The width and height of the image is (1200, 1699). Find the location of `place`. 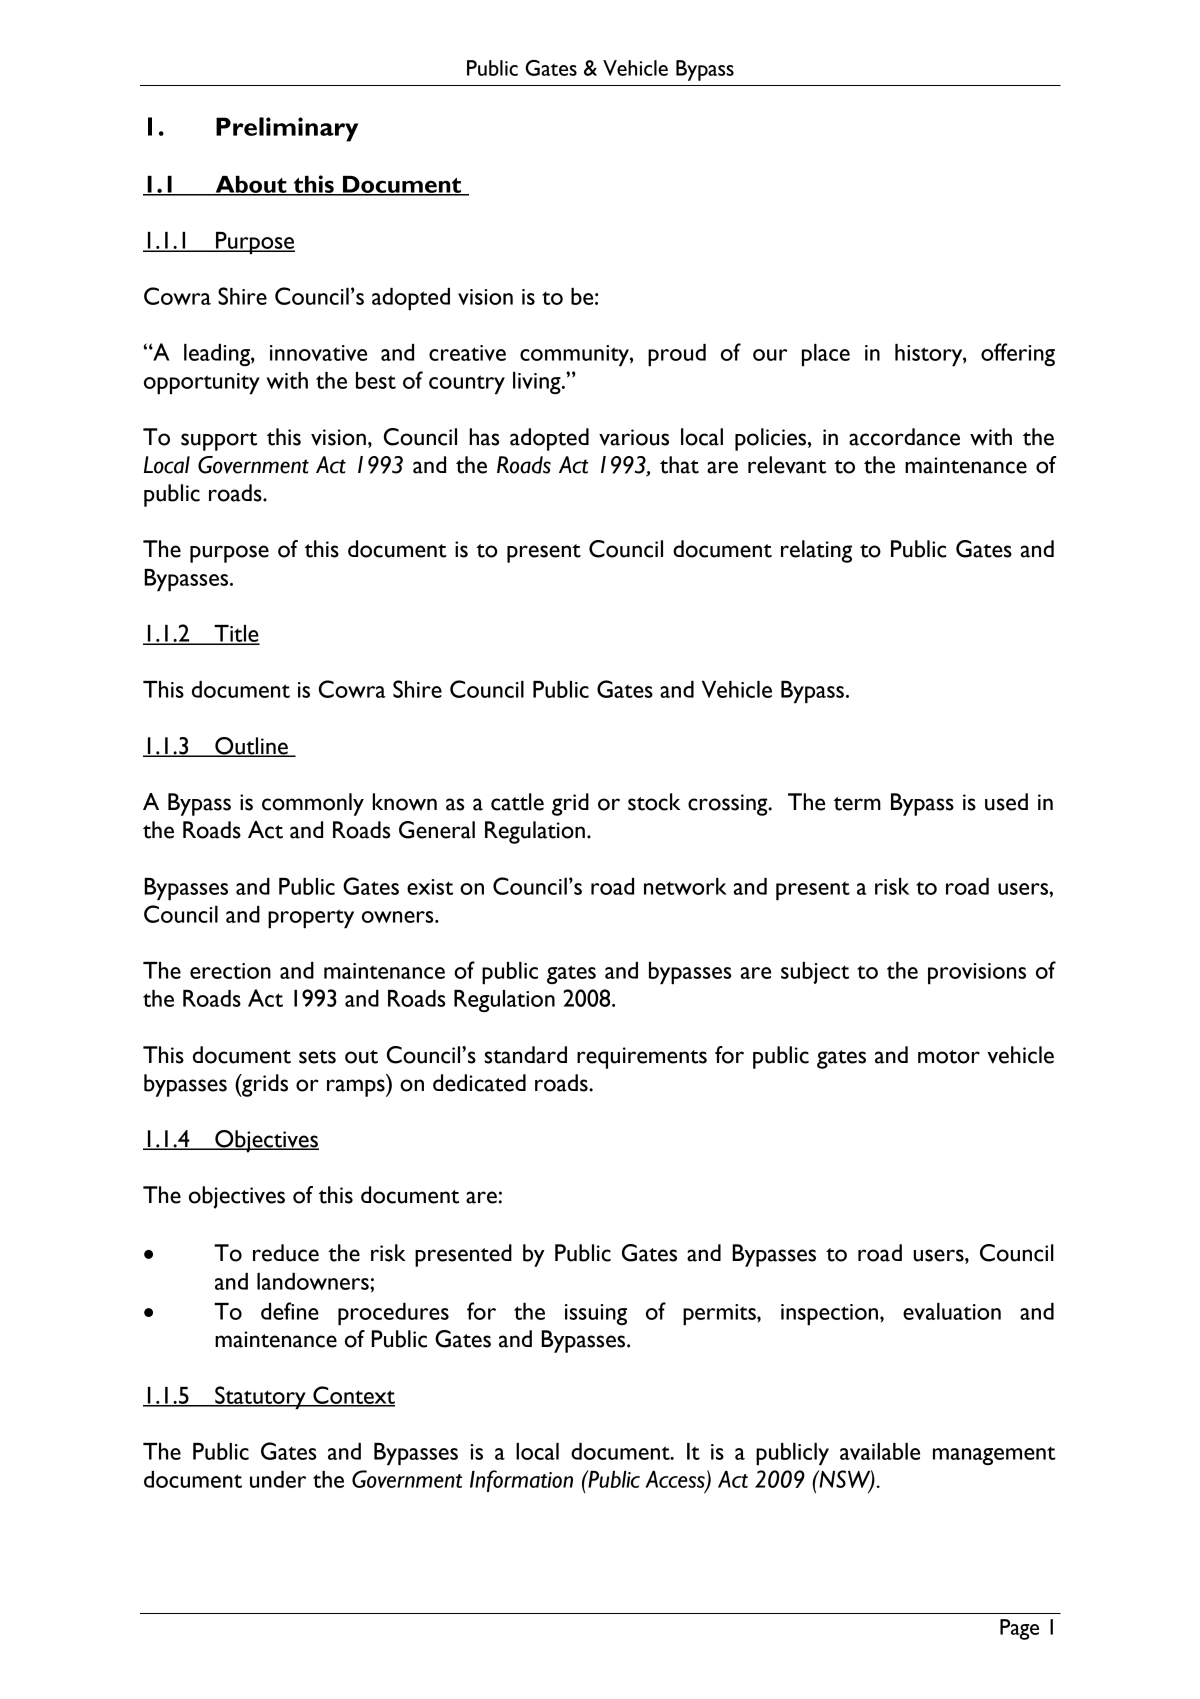

place is located at coordinates (826, 355).
